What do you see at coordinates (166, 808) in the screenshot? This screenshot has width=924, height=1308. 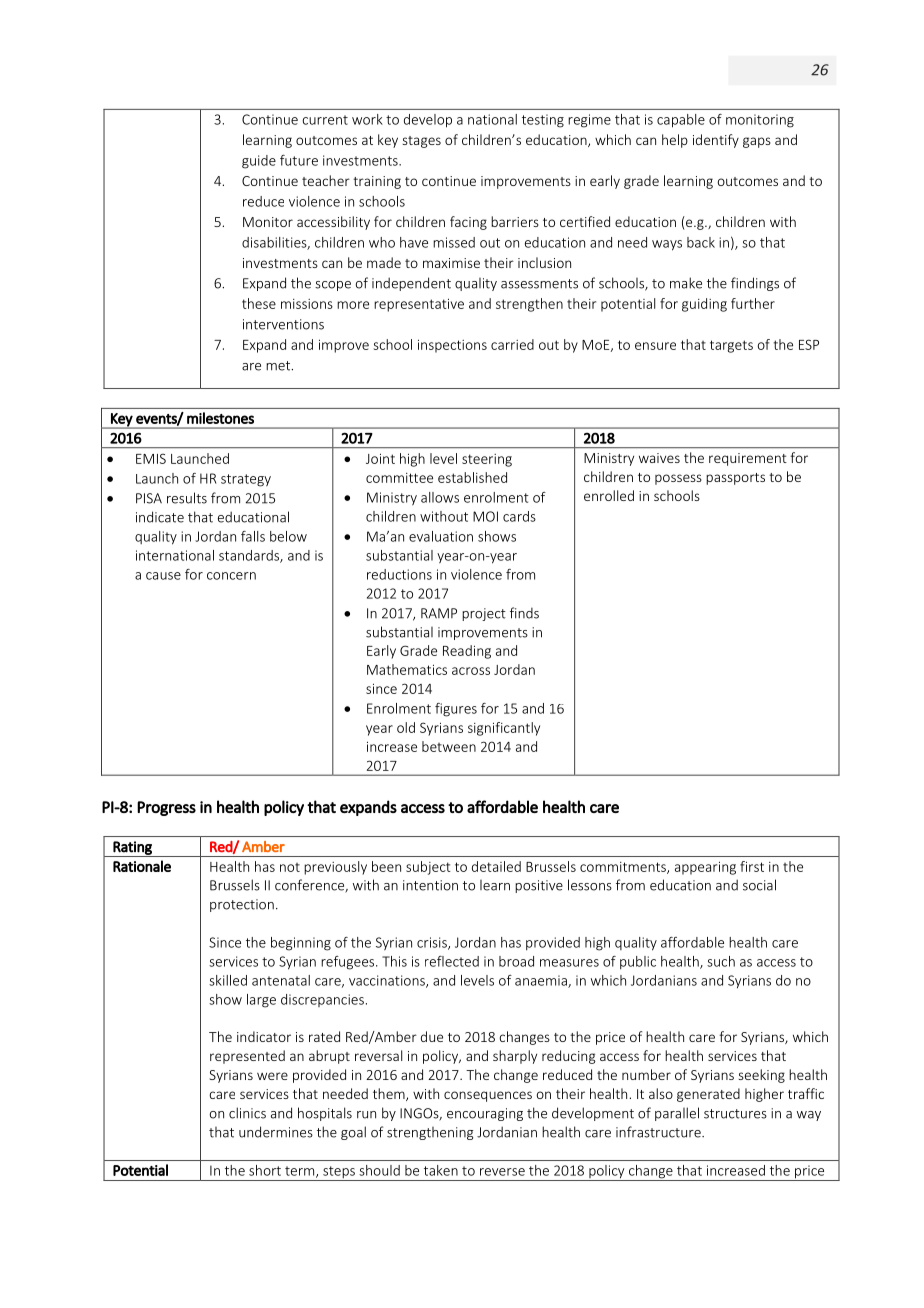 I see `Progress` at bounding box center [166, 808].
